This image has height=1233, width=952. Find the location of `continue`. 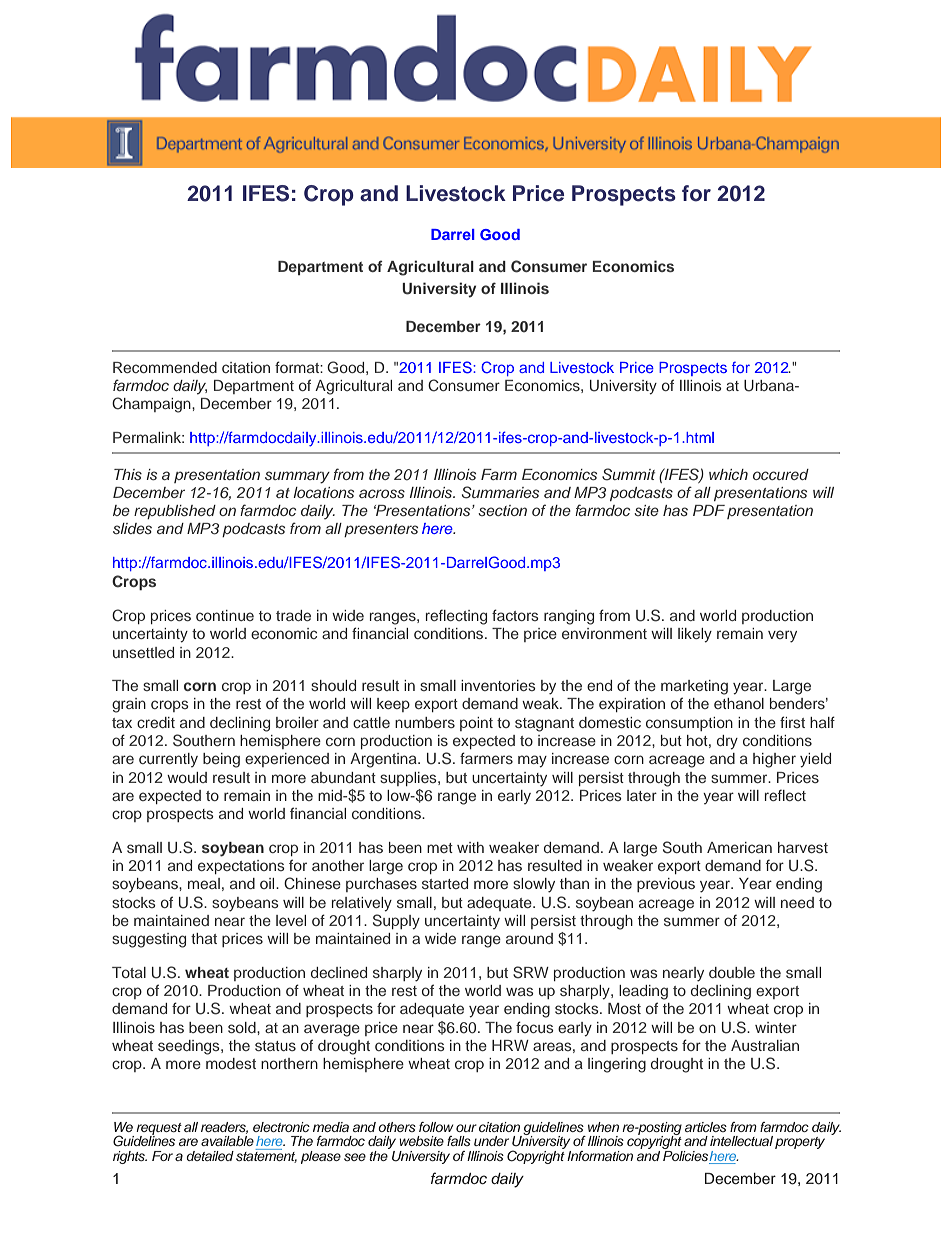

continue is located at coordinates (225, 615).
